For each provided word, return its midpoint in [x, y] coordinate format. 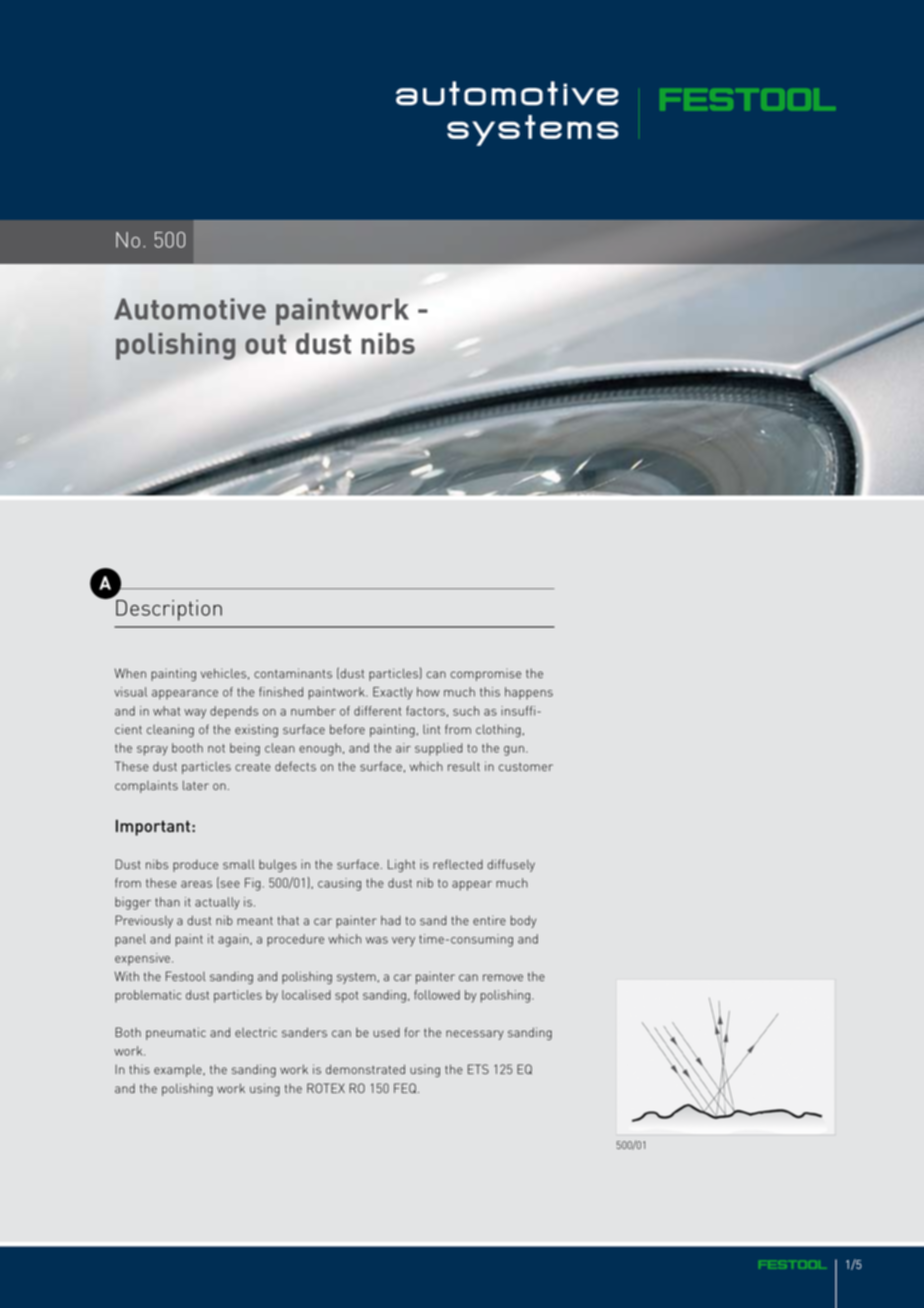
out [265, 344]
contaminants [293, 673]
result [464, 766]
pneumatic [176, 1033]
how [428, 692]
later [196, 785]
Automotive [190, 309]
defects [295, 766]
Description [169, 610]
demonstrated [365, 1069]
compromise [485, 674]
